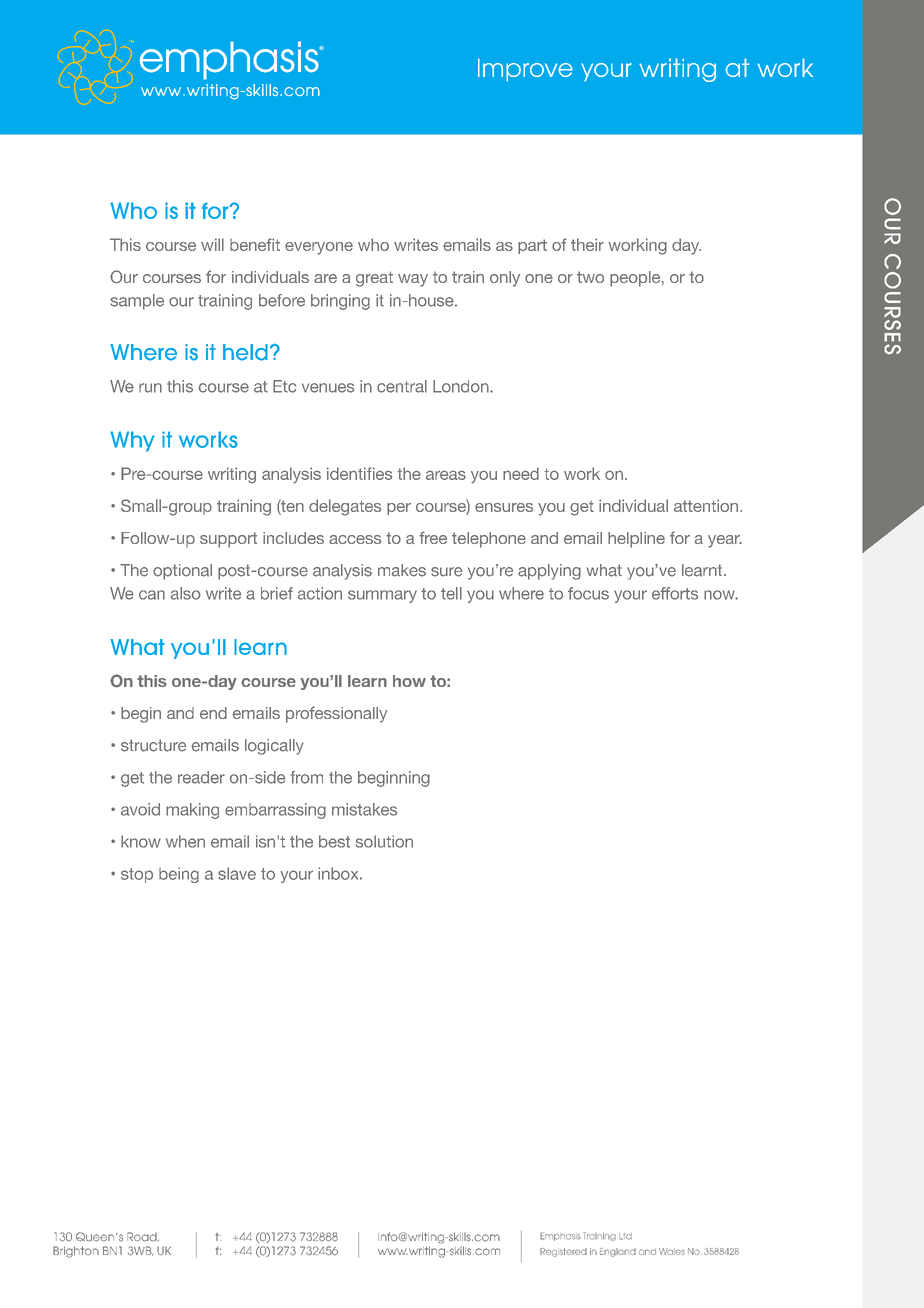 The width and height of the screenshot is (924, 1308). Describe the element at coordinates (409, 681) in the screenshot. I see `how` at that location.
